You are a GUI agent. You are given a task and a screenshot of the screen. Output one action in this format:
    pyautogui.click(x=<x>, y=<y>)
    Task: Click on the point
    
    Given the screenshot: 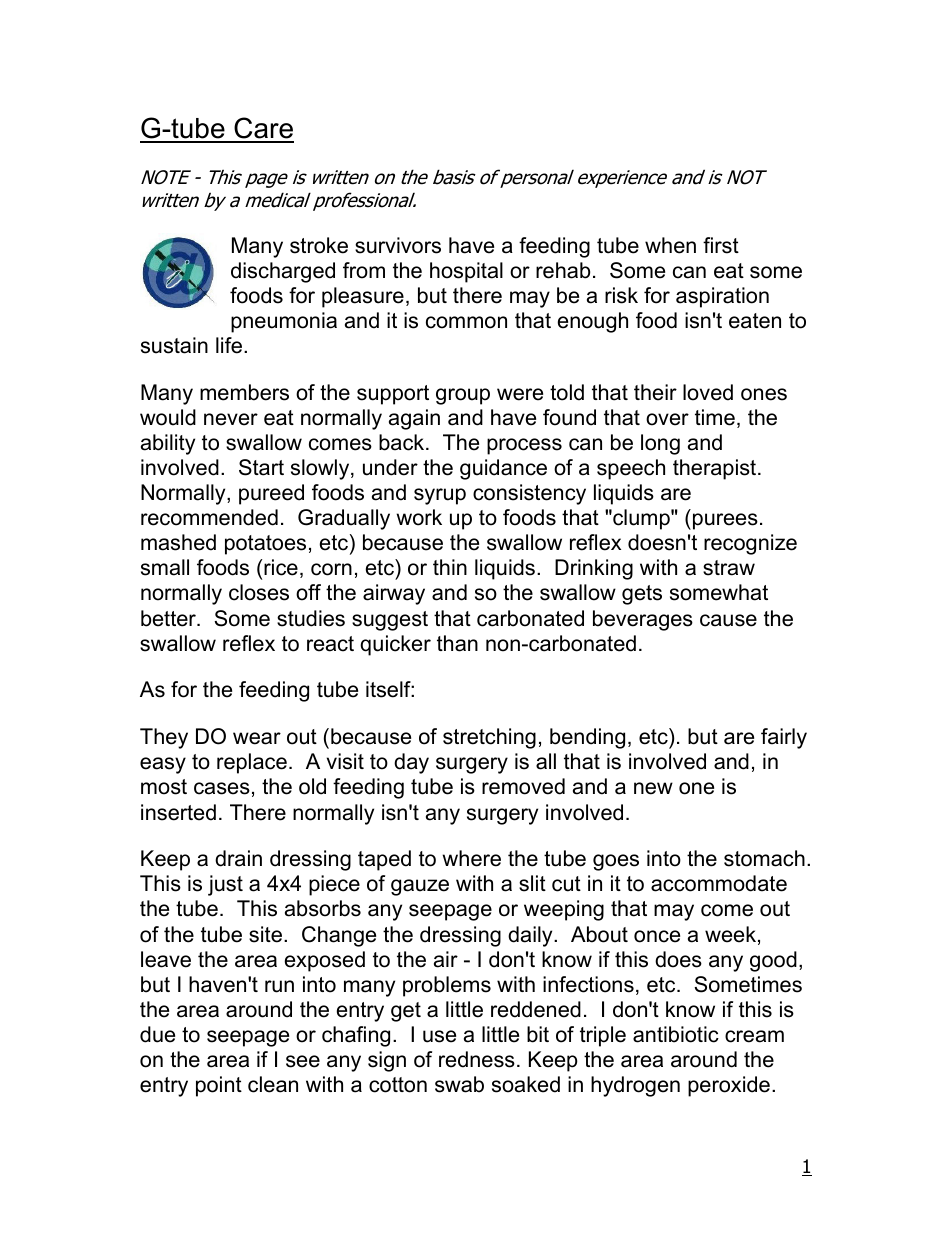 What is the action you would take?
    pyautogui.click(x=219, y=1086)
